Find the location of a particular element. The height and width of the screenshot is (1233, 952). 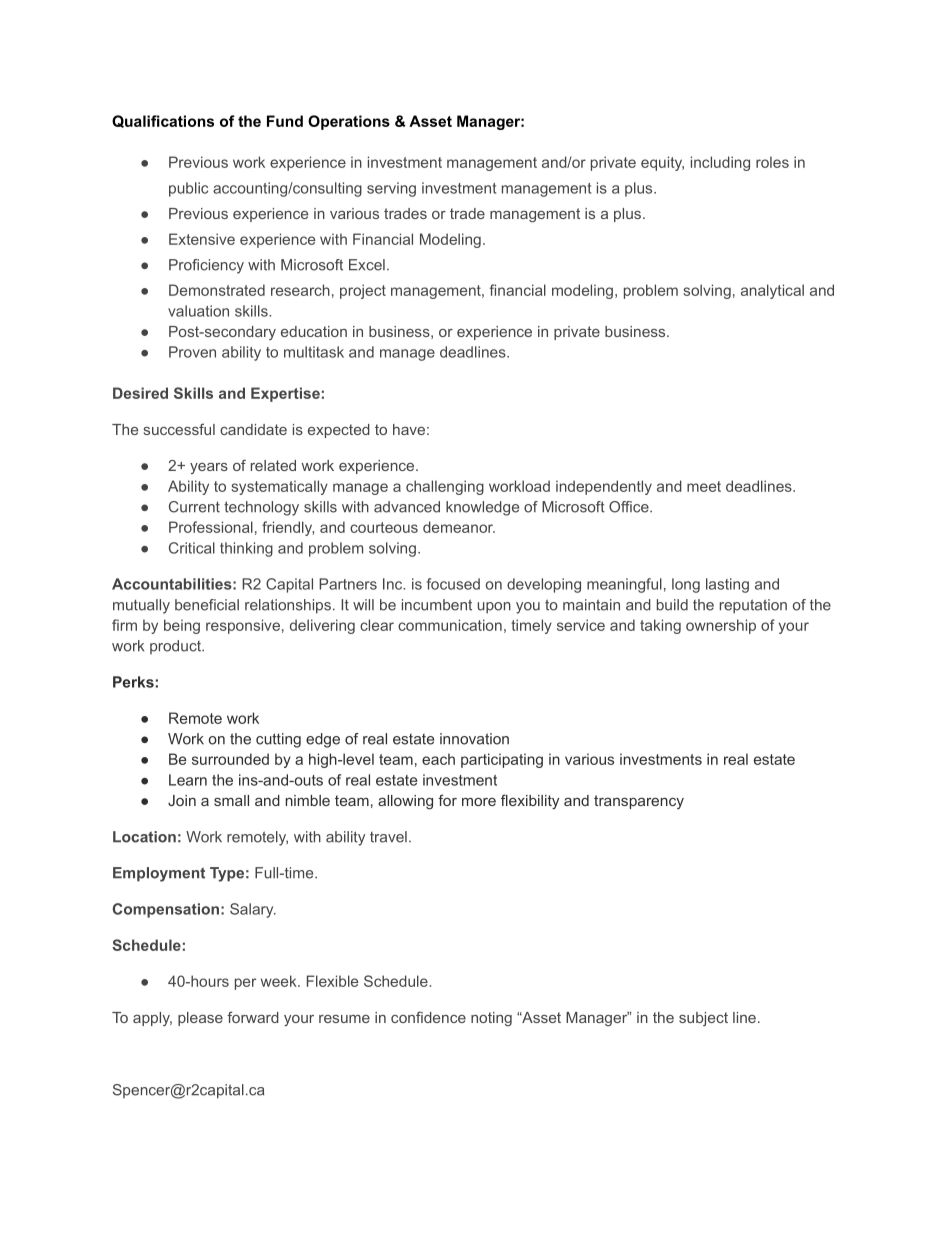

serving is located at coordinates (391, 189).
